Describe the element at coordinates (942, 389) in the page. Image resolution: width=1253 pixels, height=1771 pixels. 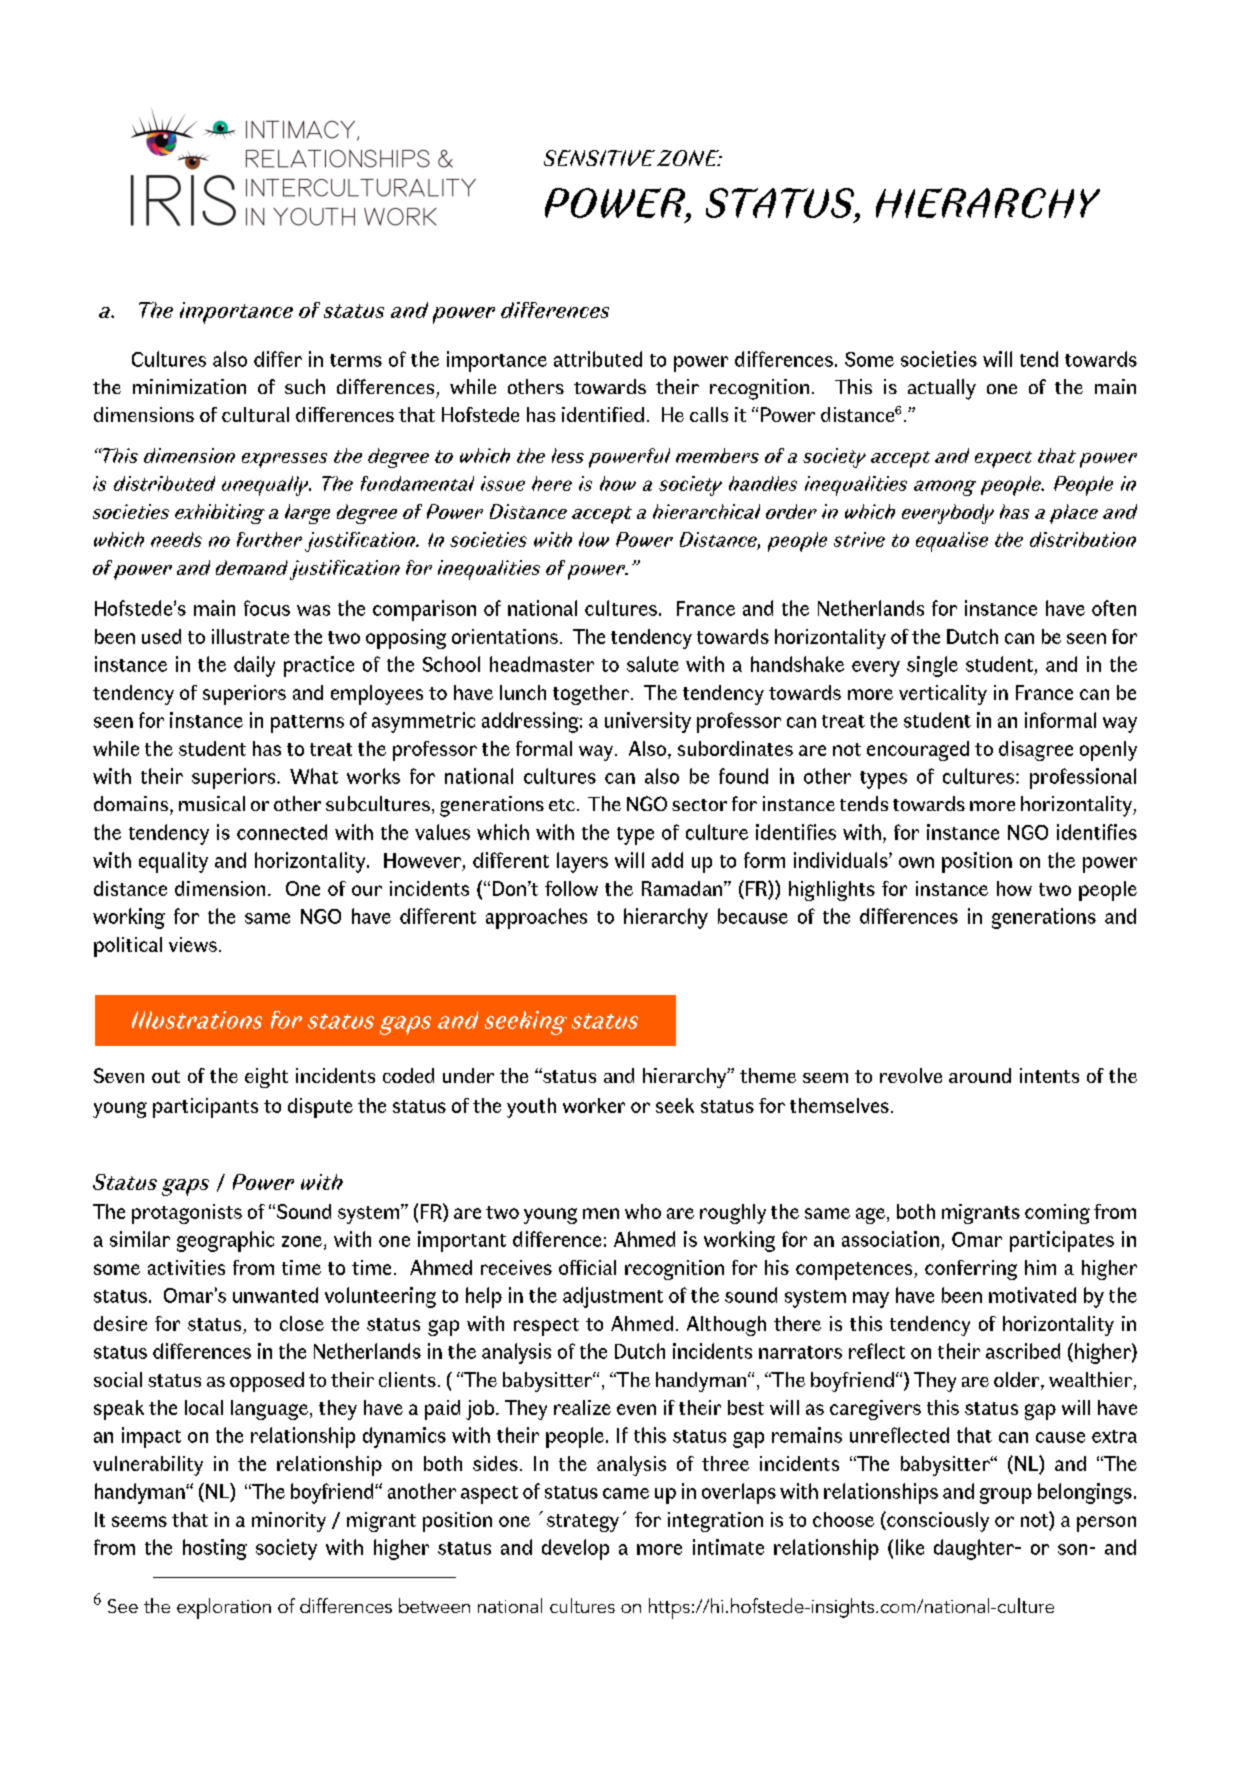
I see `actually` at that location.
